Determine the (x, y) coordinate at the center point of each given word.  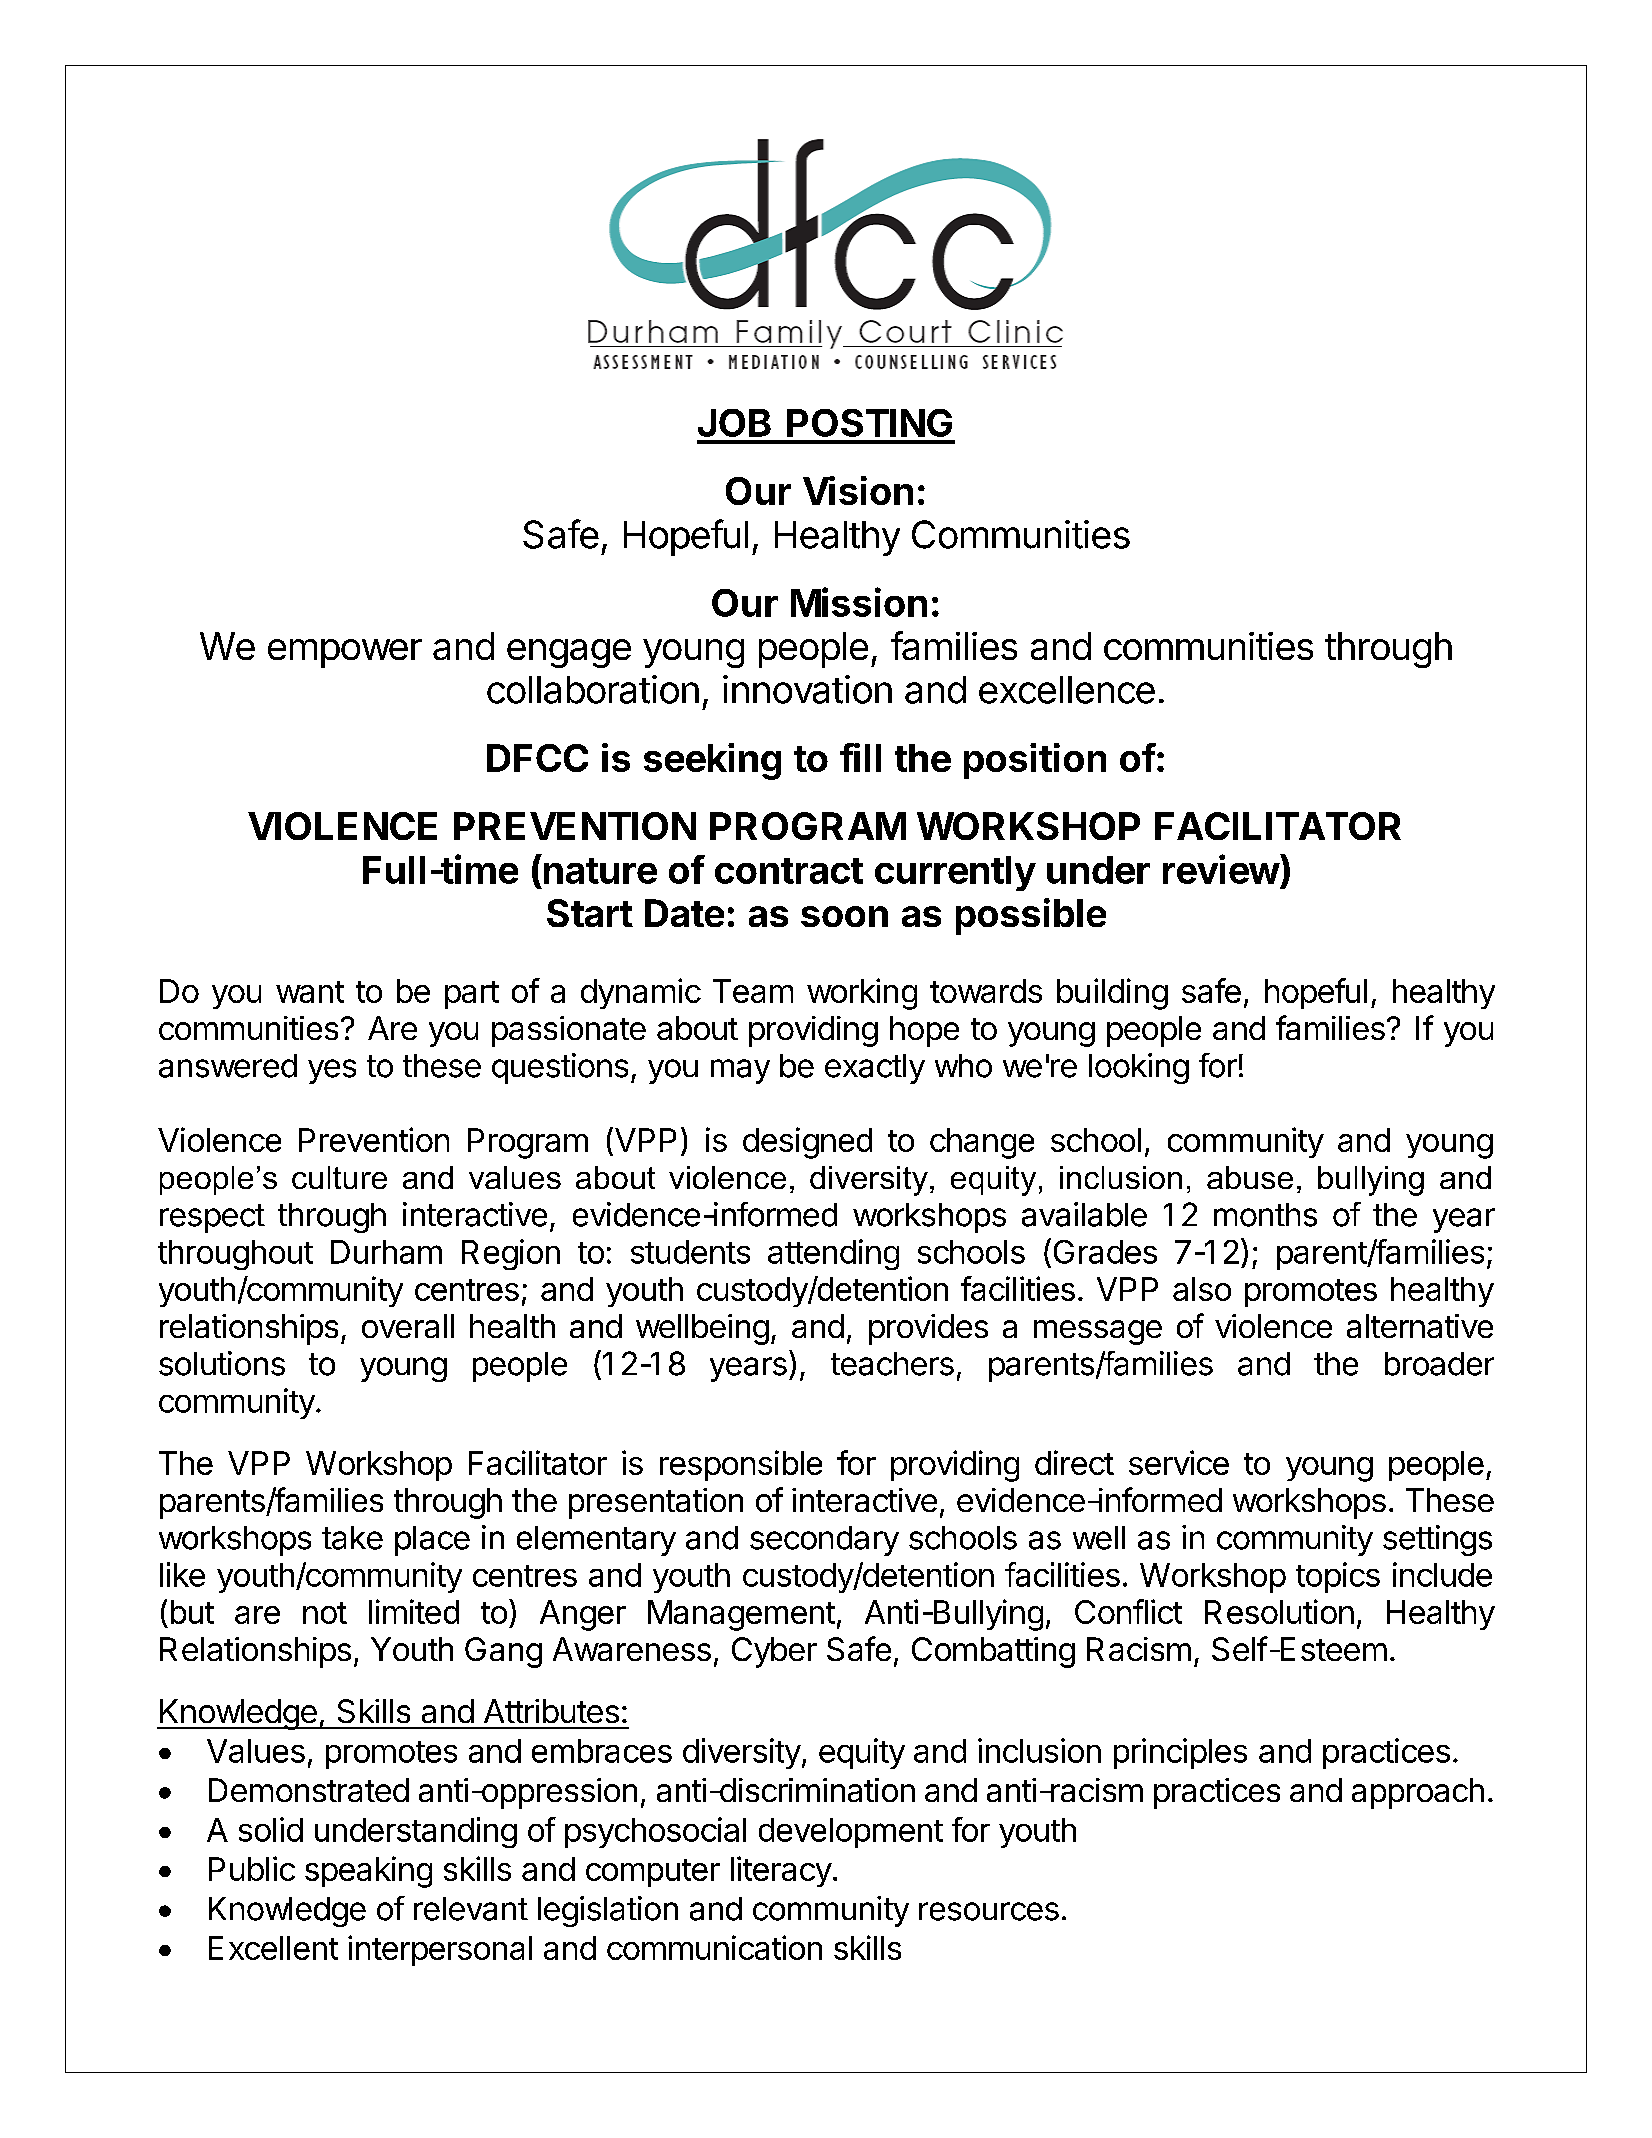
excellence (1067, 690)
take (352, 1538)
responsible (741, 1465)
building (1112, 994)
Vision (858, 490)
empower (345, 653)
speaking (368, 1872)
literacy (781, 1871)
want (310, 992)
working (862, 994)
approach (1418, 1793)
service (1179, 1462)
